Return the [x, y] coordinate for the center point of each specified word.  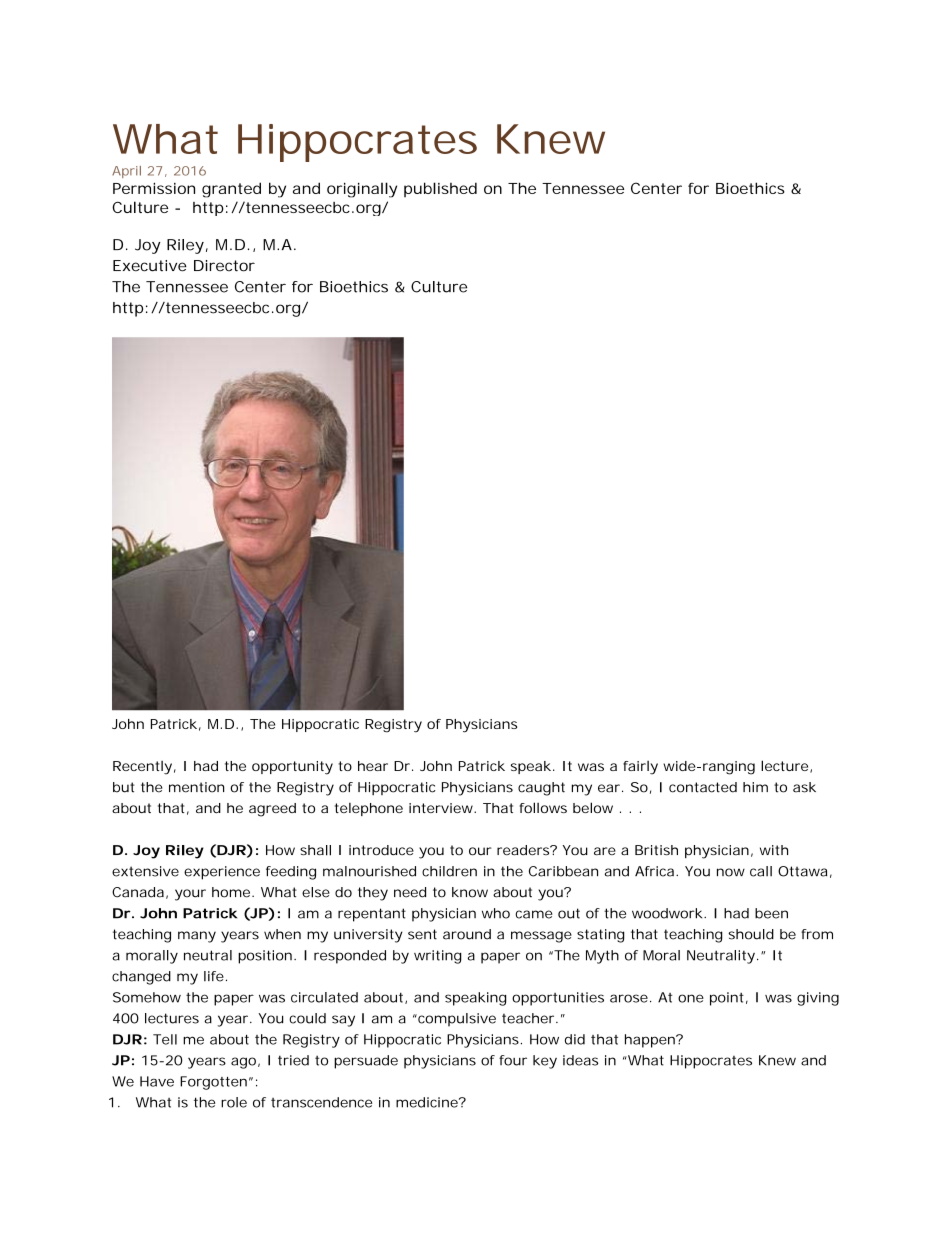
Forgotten [213, 1083]
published [440, 189]
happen [651, 1041]
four [513, 1060]
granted [231, 190]
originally [362, 190]
